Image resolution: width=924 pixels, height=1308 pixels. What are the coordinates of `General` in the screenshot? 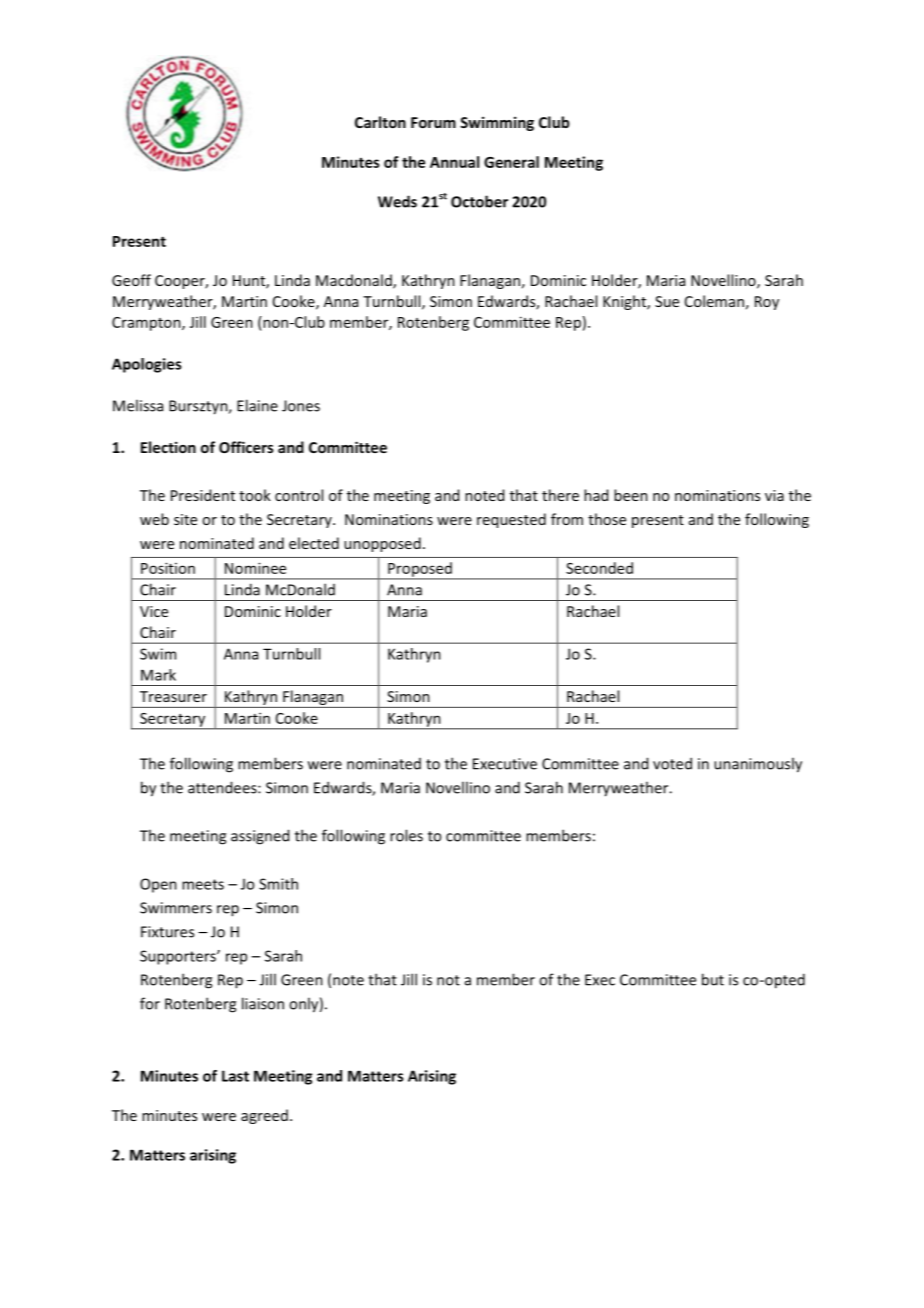 It's located at (511, 162).
